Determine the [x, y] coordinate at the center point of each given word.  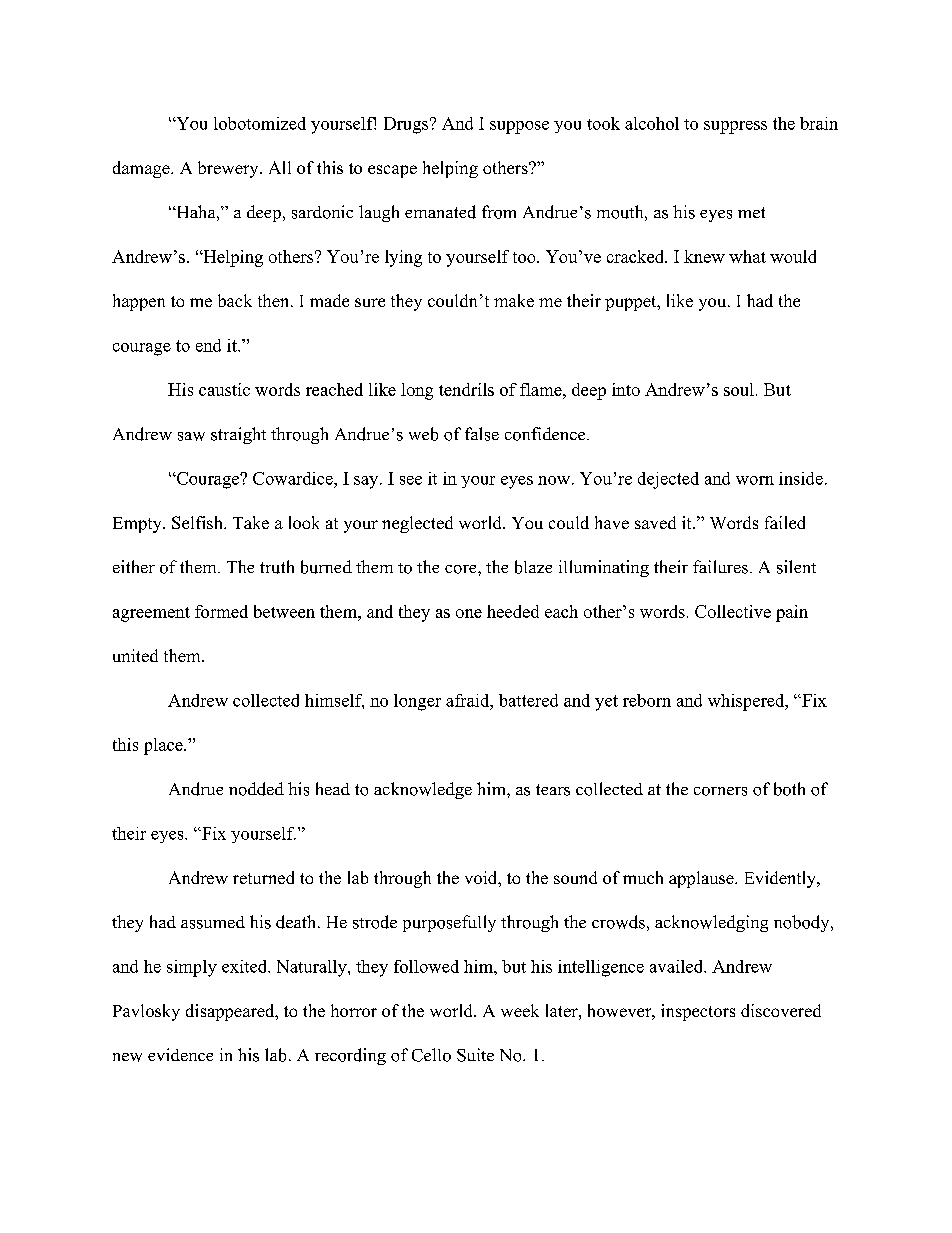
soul [739, 389]
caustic [224, 389]
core [462, 569]
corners [720, 791]
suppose [519, 127]
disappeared [231, 1012]
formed [221, 611]
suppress [735, 127]
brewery [229, 169]
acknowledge [423, 790]
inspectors [698, 1012]
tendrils [466, 389]
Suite [475, 1055]
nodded [256, 789]
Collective [733, 611]
